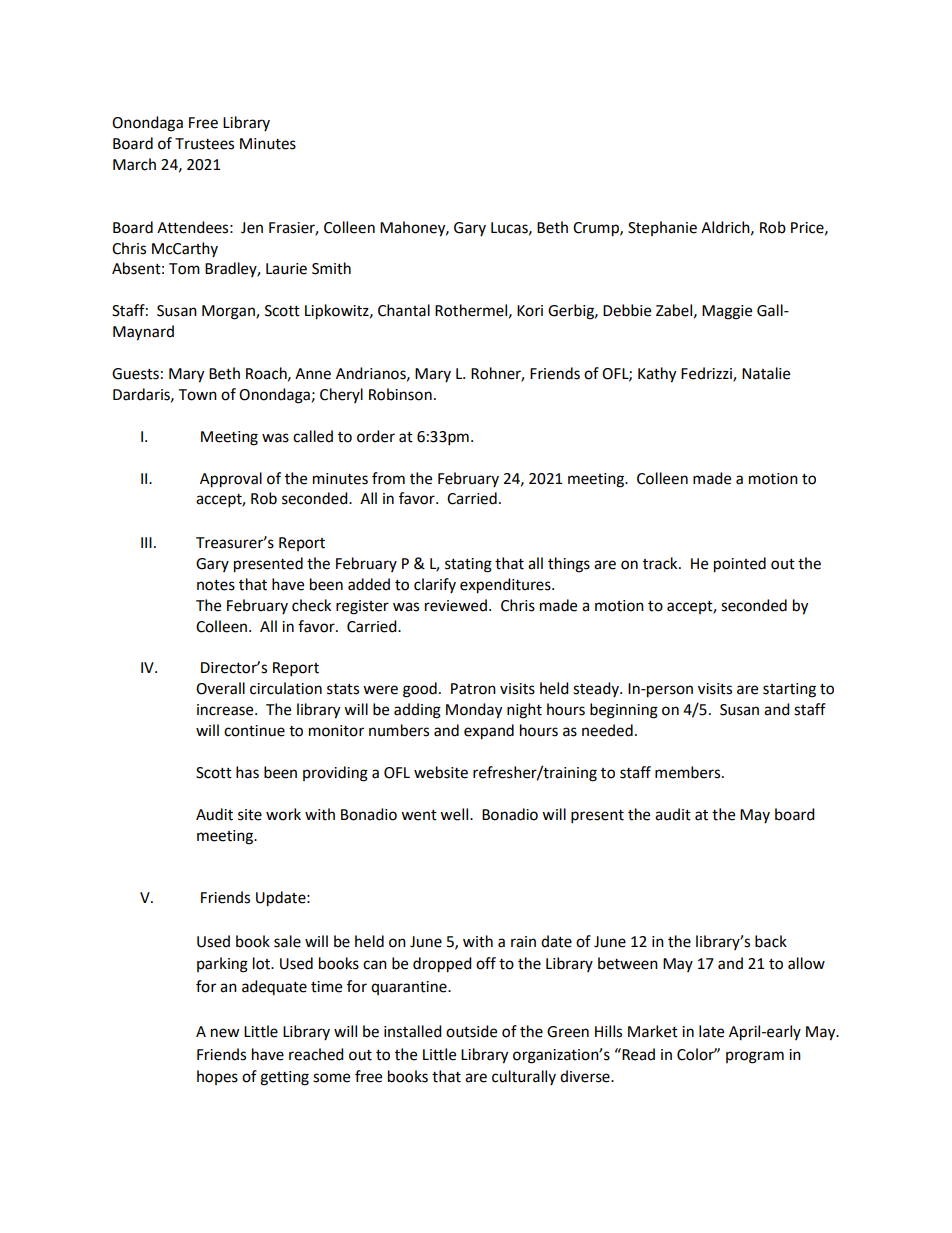 The image size is (952, 1233). I want to click on Stephanie, so click(662, 228).
